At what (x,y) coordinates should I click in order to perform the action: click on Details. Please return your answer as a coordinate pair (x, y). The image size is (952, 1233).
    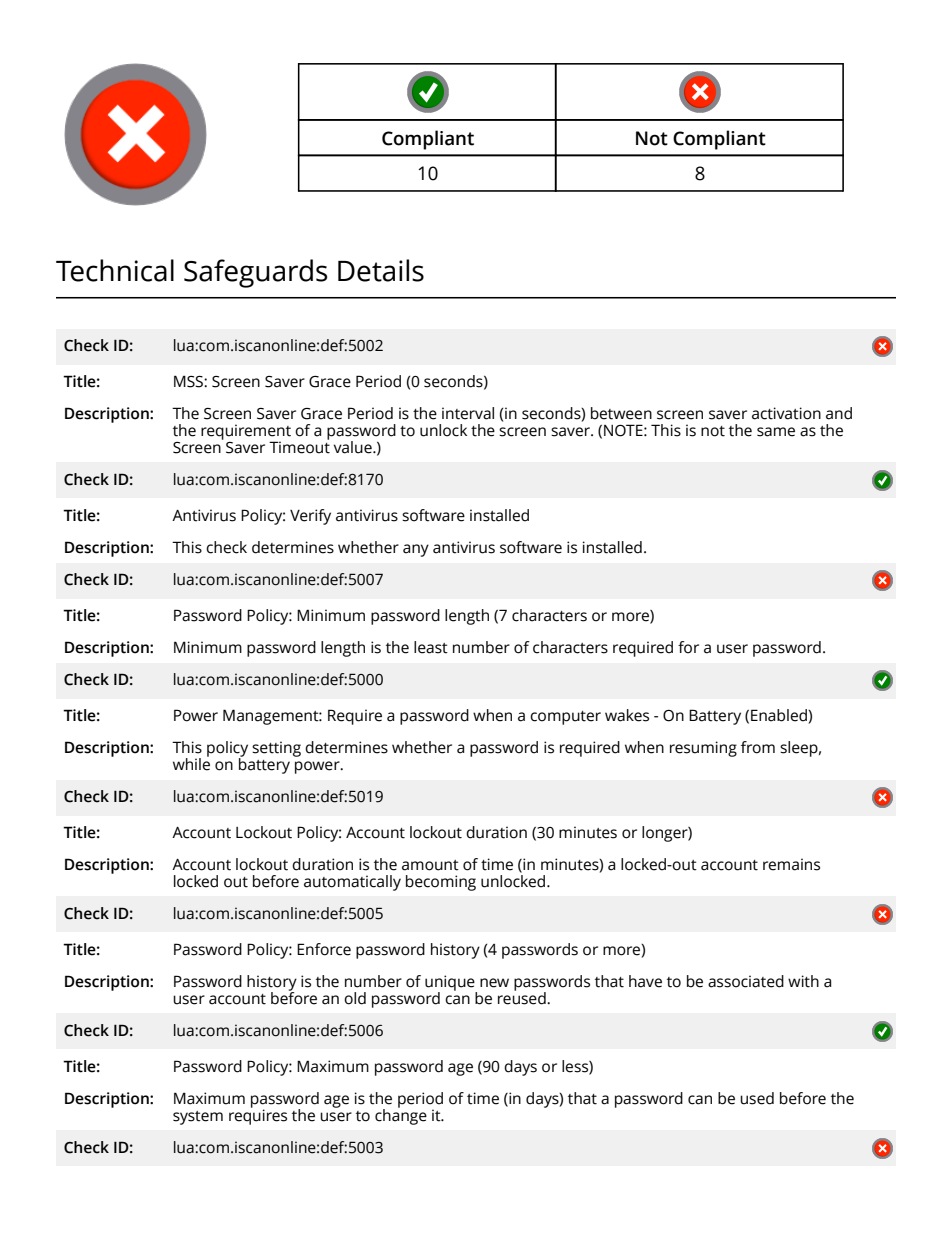
    Looking at the image, I should click on (381, 270).
